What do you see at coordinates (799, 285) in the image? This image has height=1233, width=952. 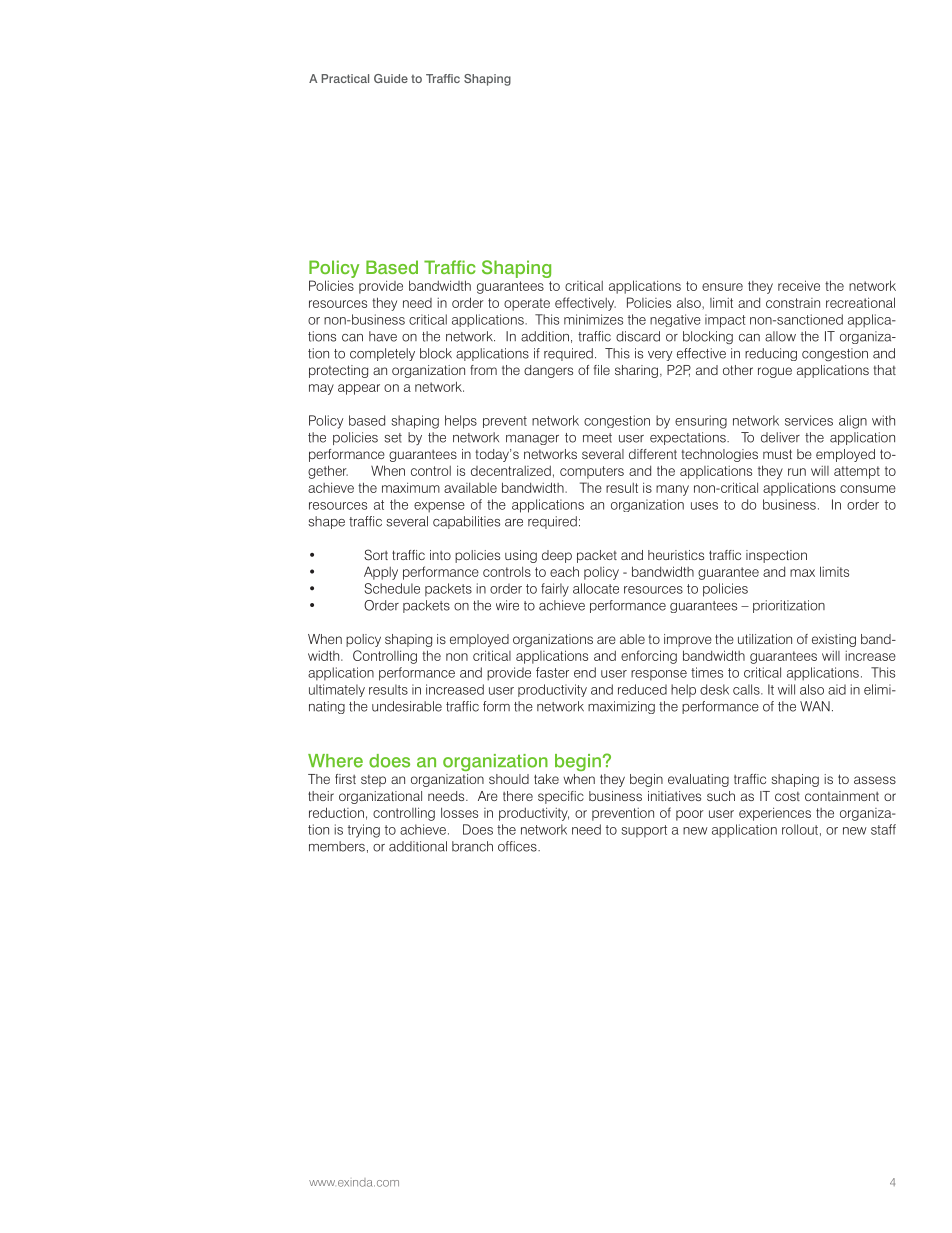 I see `receive` at bounding box center [799, 285].
